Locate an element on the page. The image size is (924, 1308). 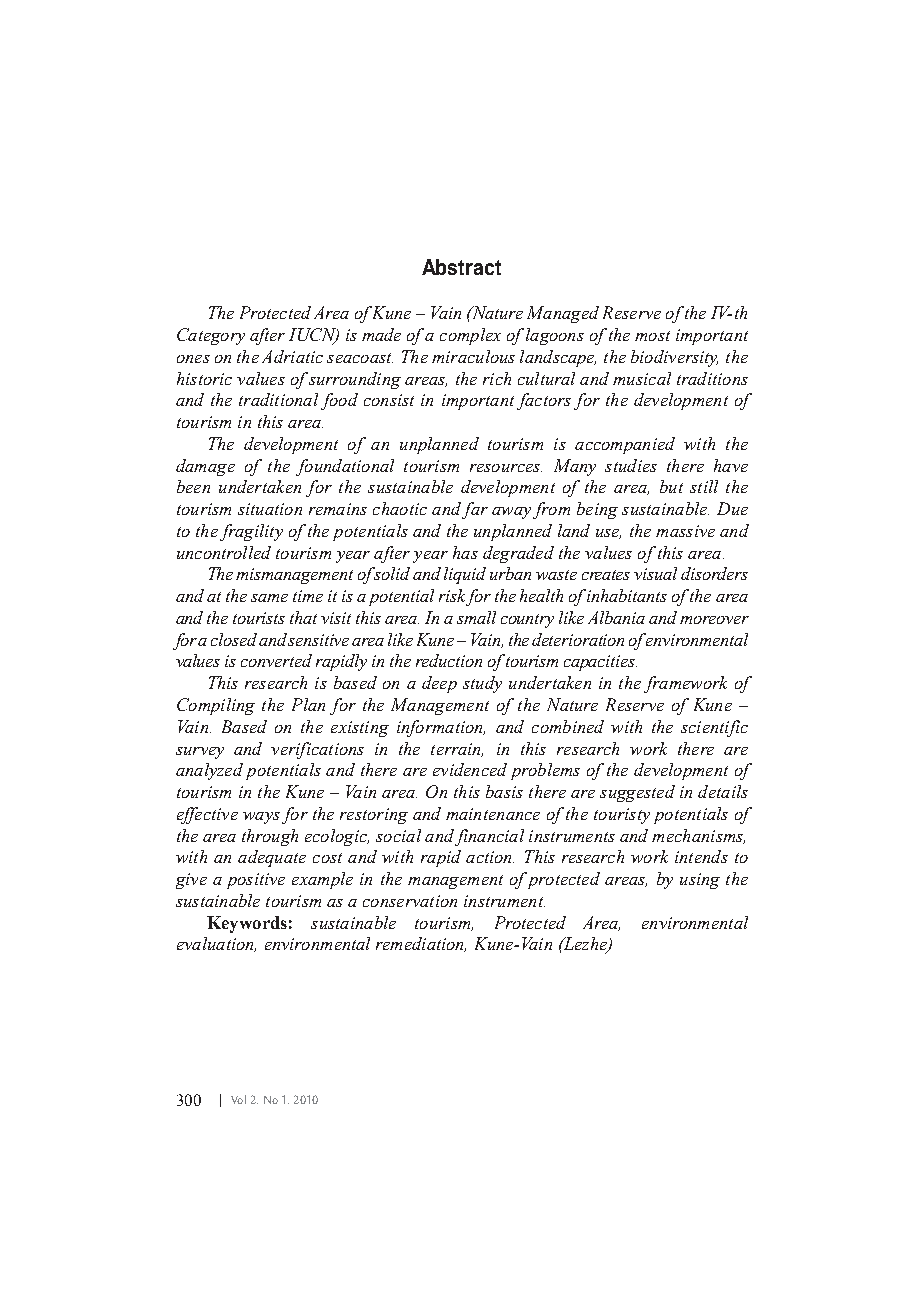
visual is located at coordinates (655, 573).
